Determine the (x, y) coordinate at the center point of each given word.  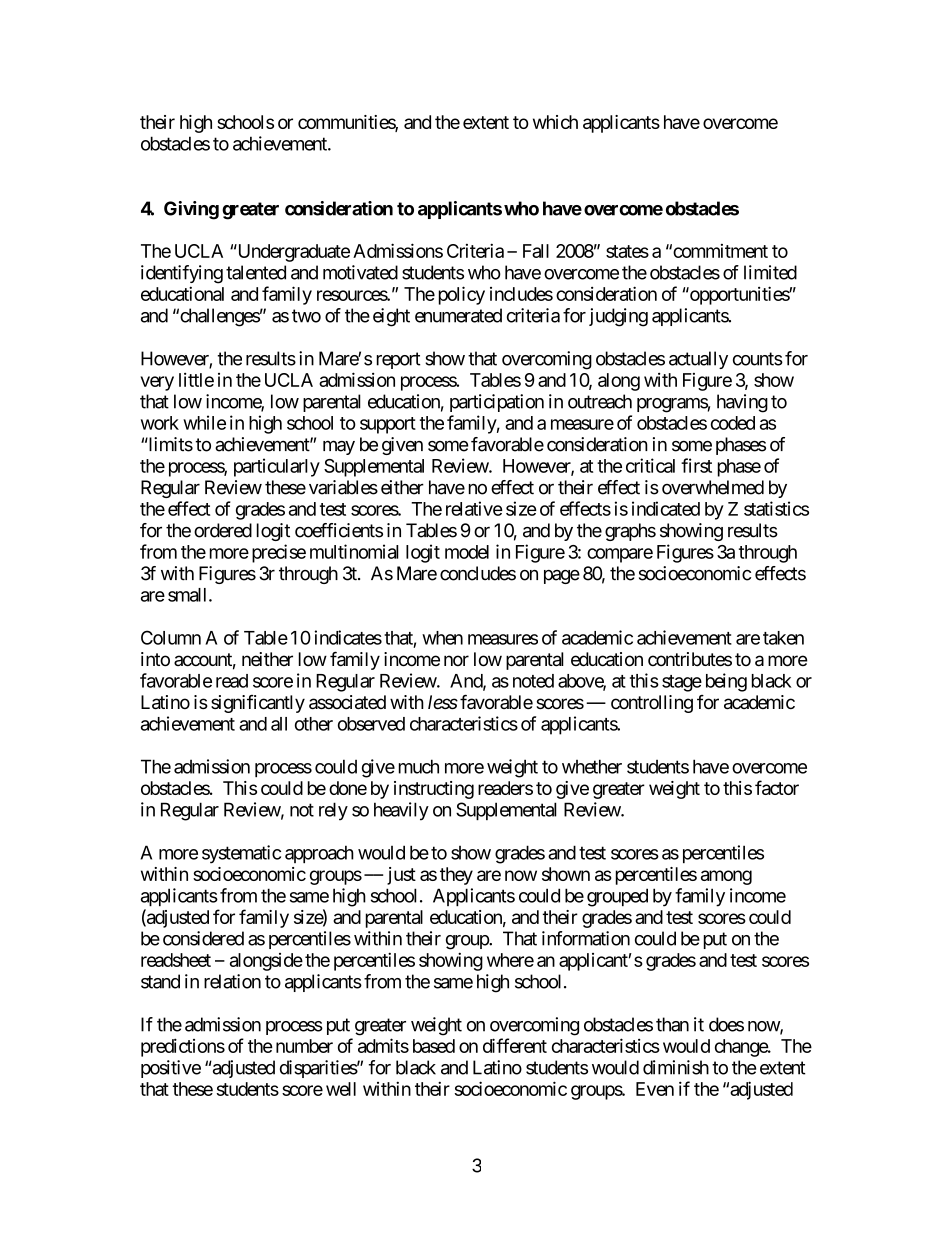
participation (497, 403)
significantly (258, 704)
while (204, 422)
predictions (183, 1047)
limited (770, 272)
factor (777, 787)
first (696, 465)
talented (256, 272)
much (419, 766)
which (555, 122)
